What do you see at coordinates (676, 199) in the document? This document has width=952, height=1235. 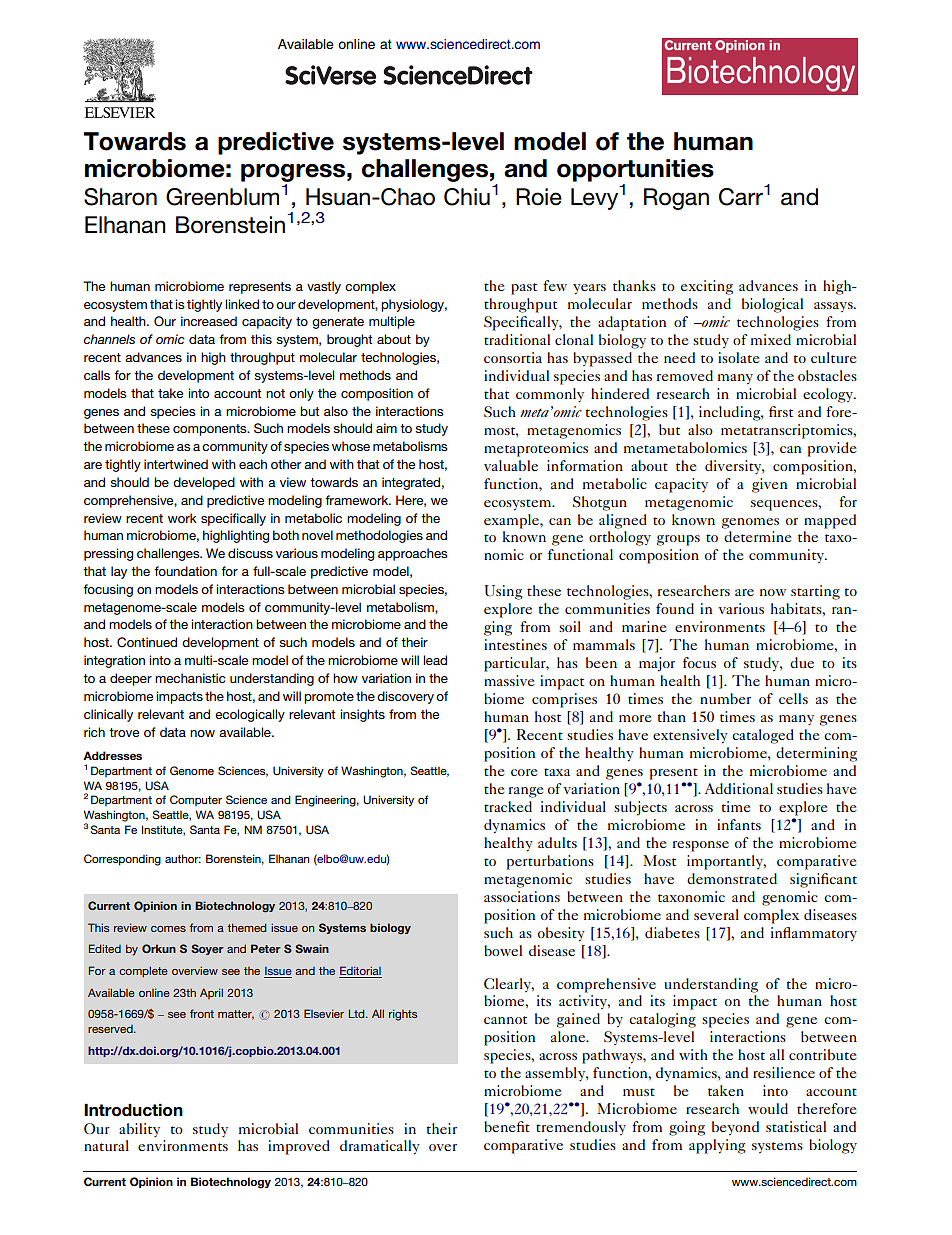 I see `Rogan` at bounding box center [676, 199].
